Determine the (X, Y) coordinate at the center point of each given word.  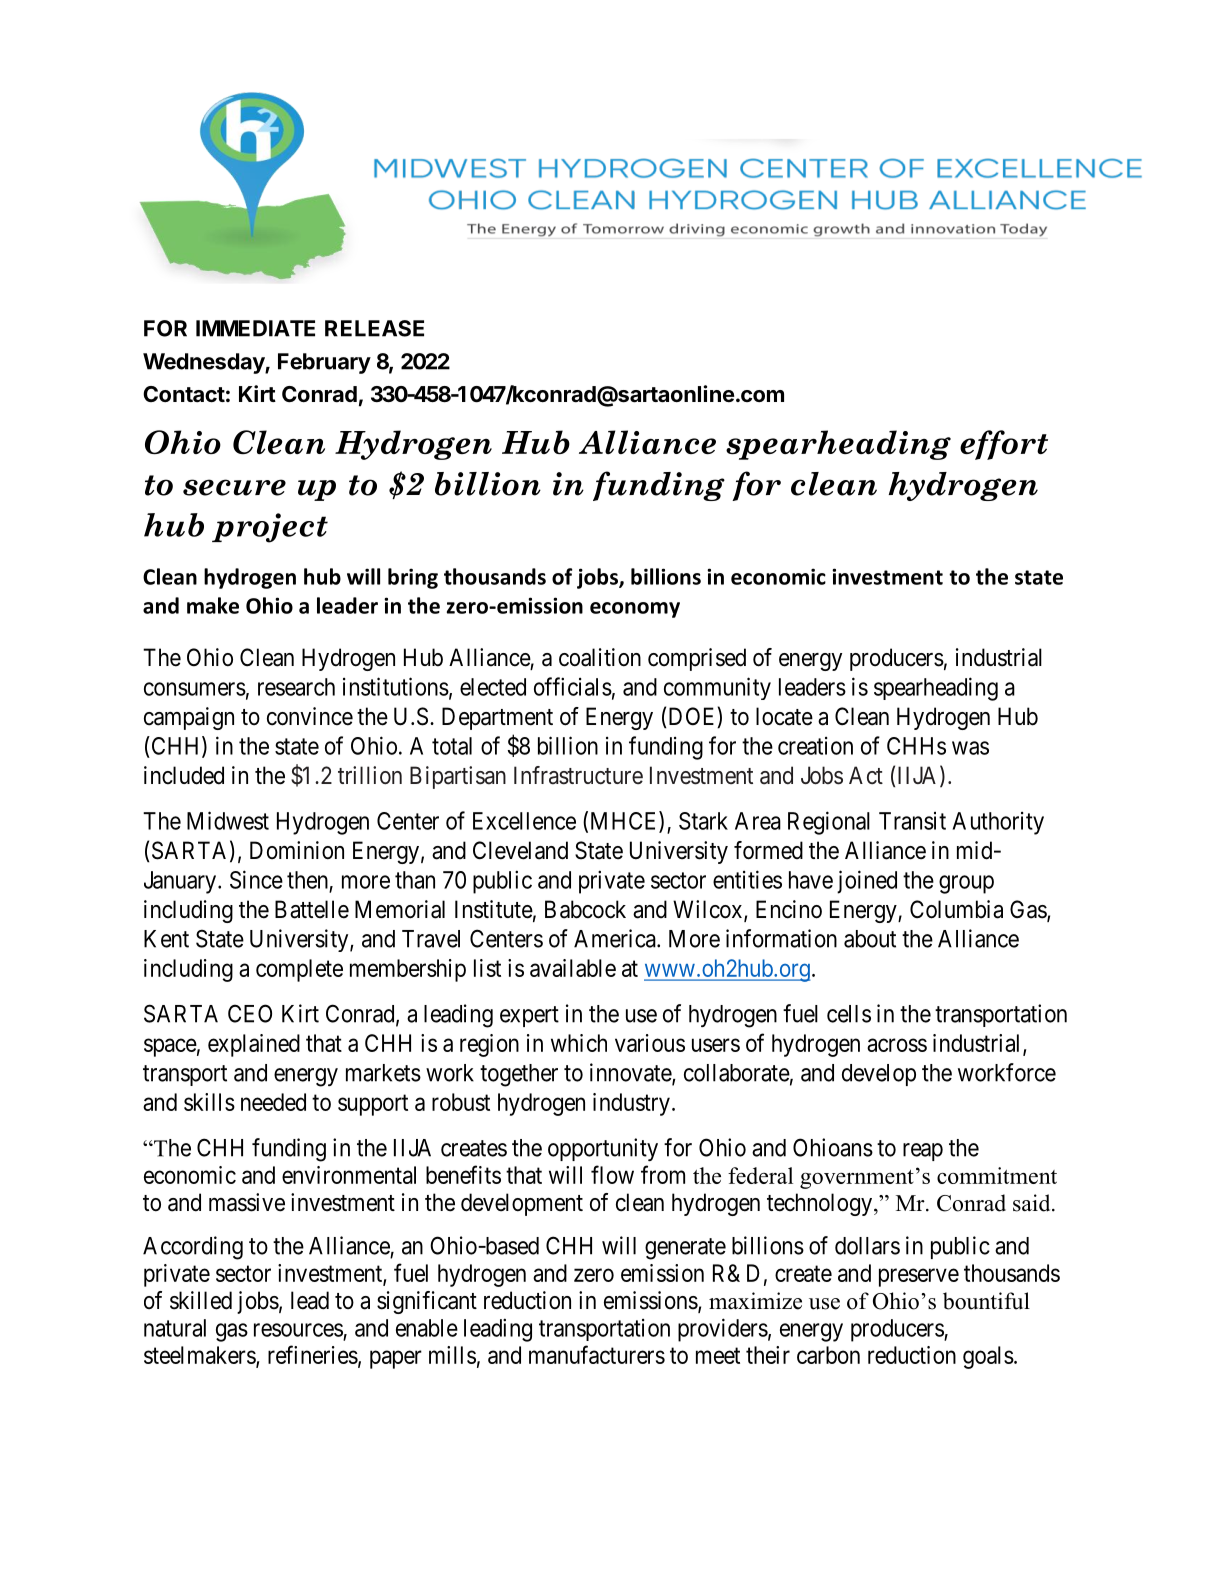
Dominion (297, 850)
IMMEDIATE (255, 328)
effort (1004, 445)
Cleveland (520, 850)
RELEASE (374, 328)
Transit (912, 821)
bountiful (986, 1301)
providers (723, 1330)
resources (298, 1330)
